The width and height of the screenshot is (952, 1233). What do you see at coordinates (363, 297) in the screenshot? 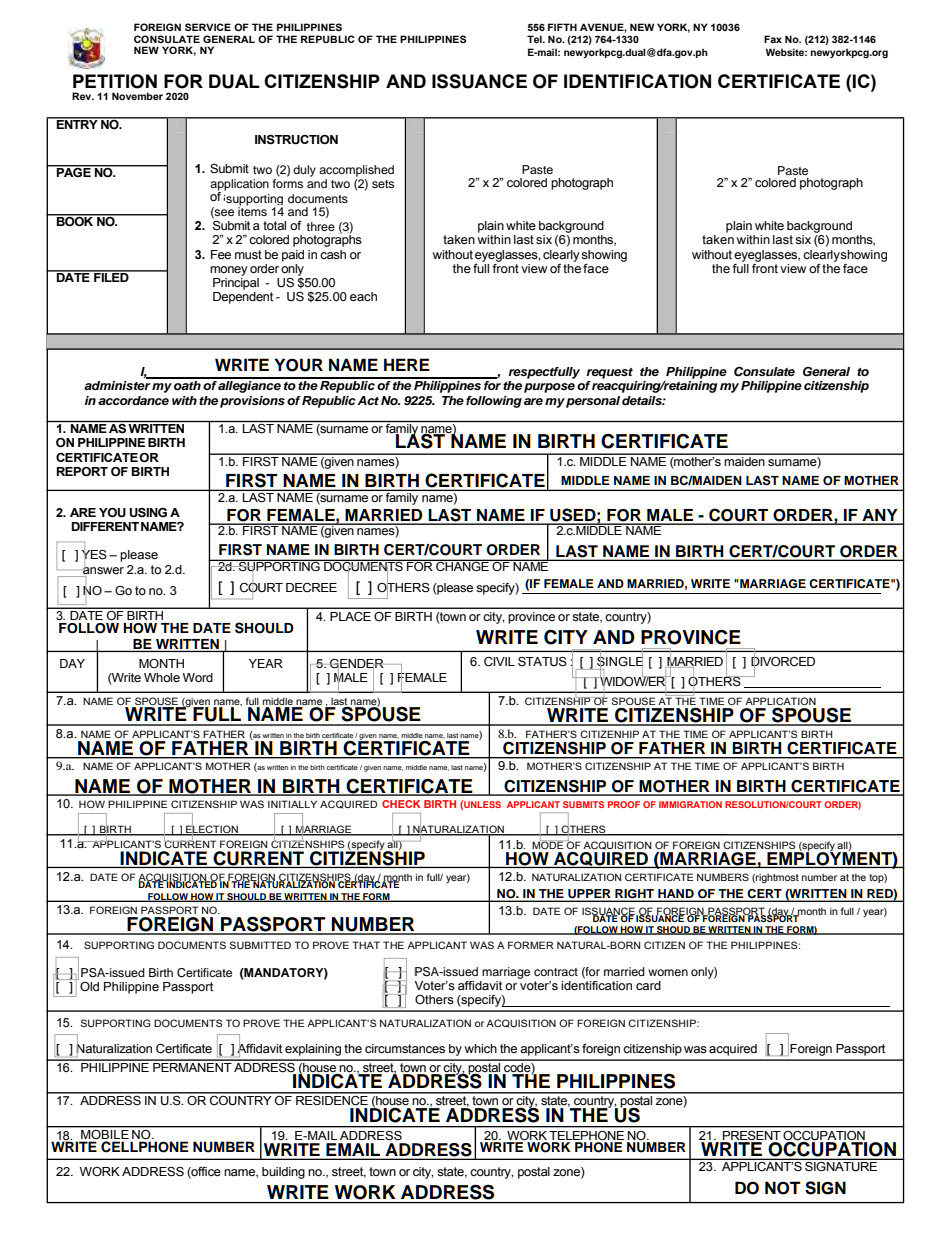
I see `each` at bounding box center [363, 297].
